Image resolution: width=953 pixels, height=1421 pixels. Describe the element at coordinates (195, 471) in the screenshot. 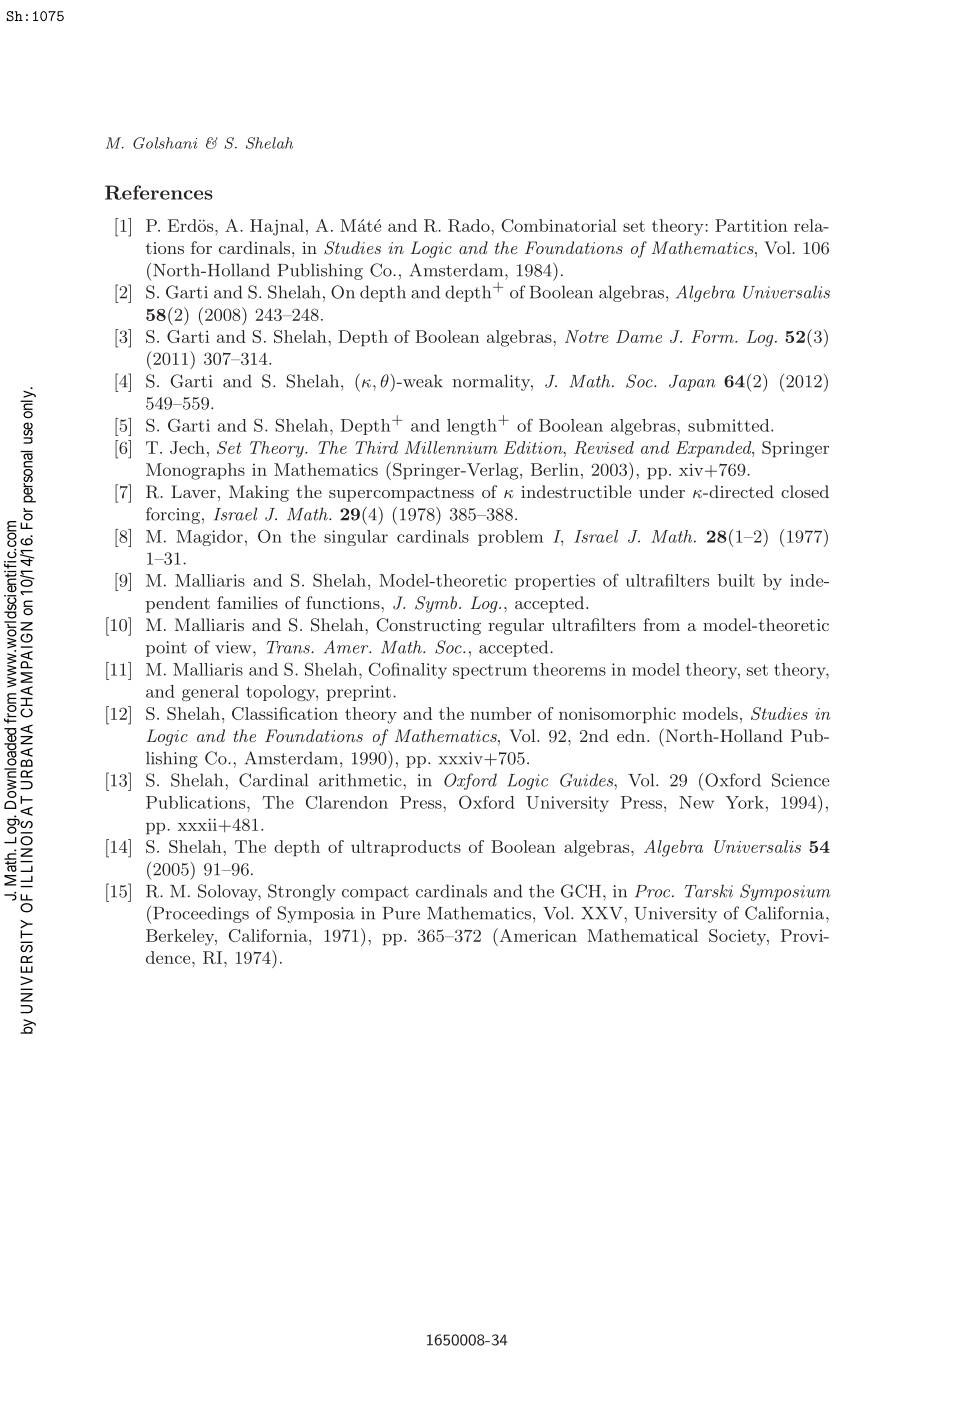

I see `Monographs` at that location.
